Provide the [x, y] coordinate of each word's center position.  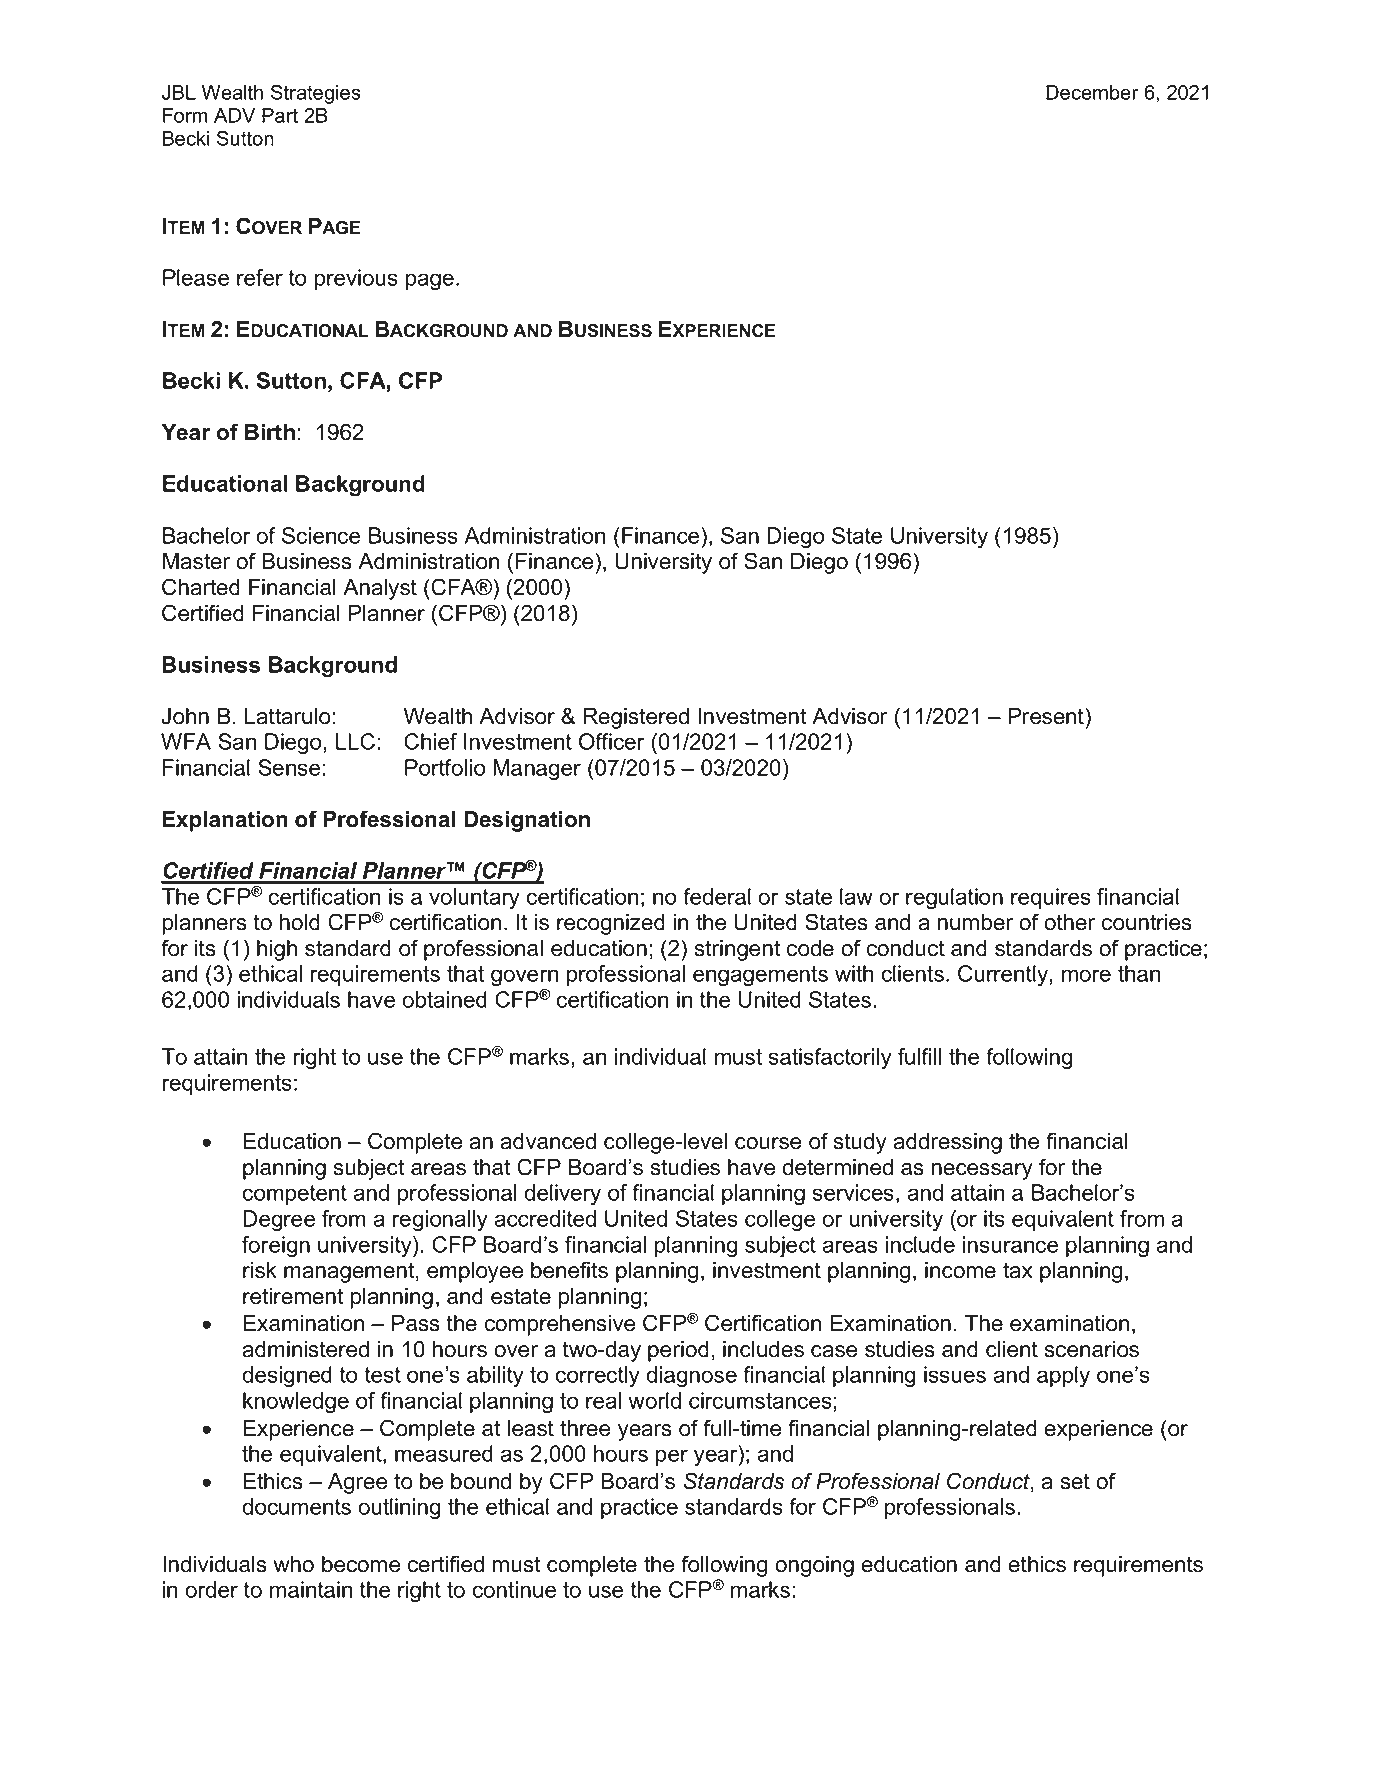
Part [280, 115]
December [1092, 92]
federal [717, 896]
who [293, 1564]
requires [1051, 898]
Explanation [225, 821]
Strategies [316, 94]
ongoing [814, 1566]
